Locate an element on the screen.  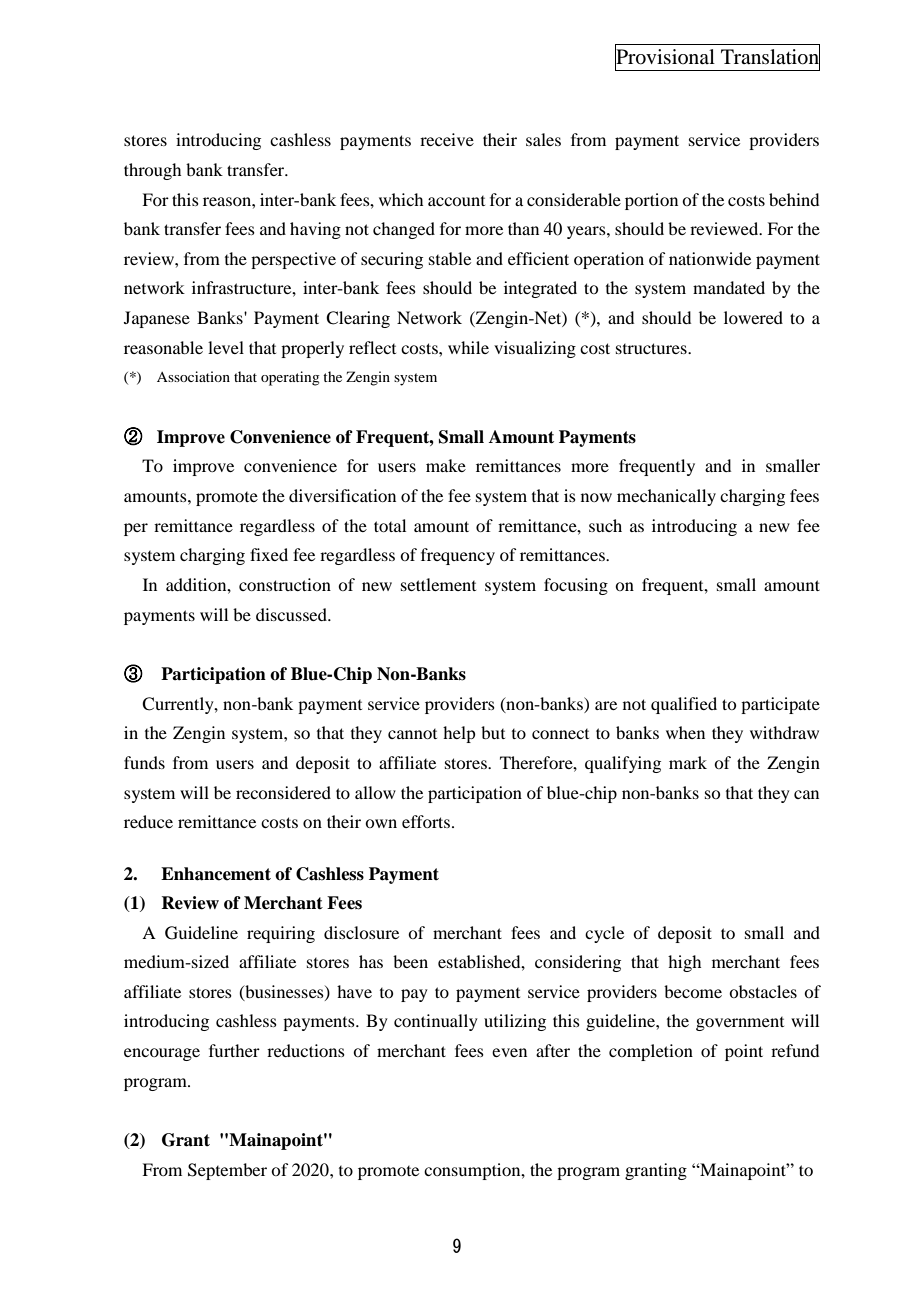
September is located at coordinates (227, 1171).
